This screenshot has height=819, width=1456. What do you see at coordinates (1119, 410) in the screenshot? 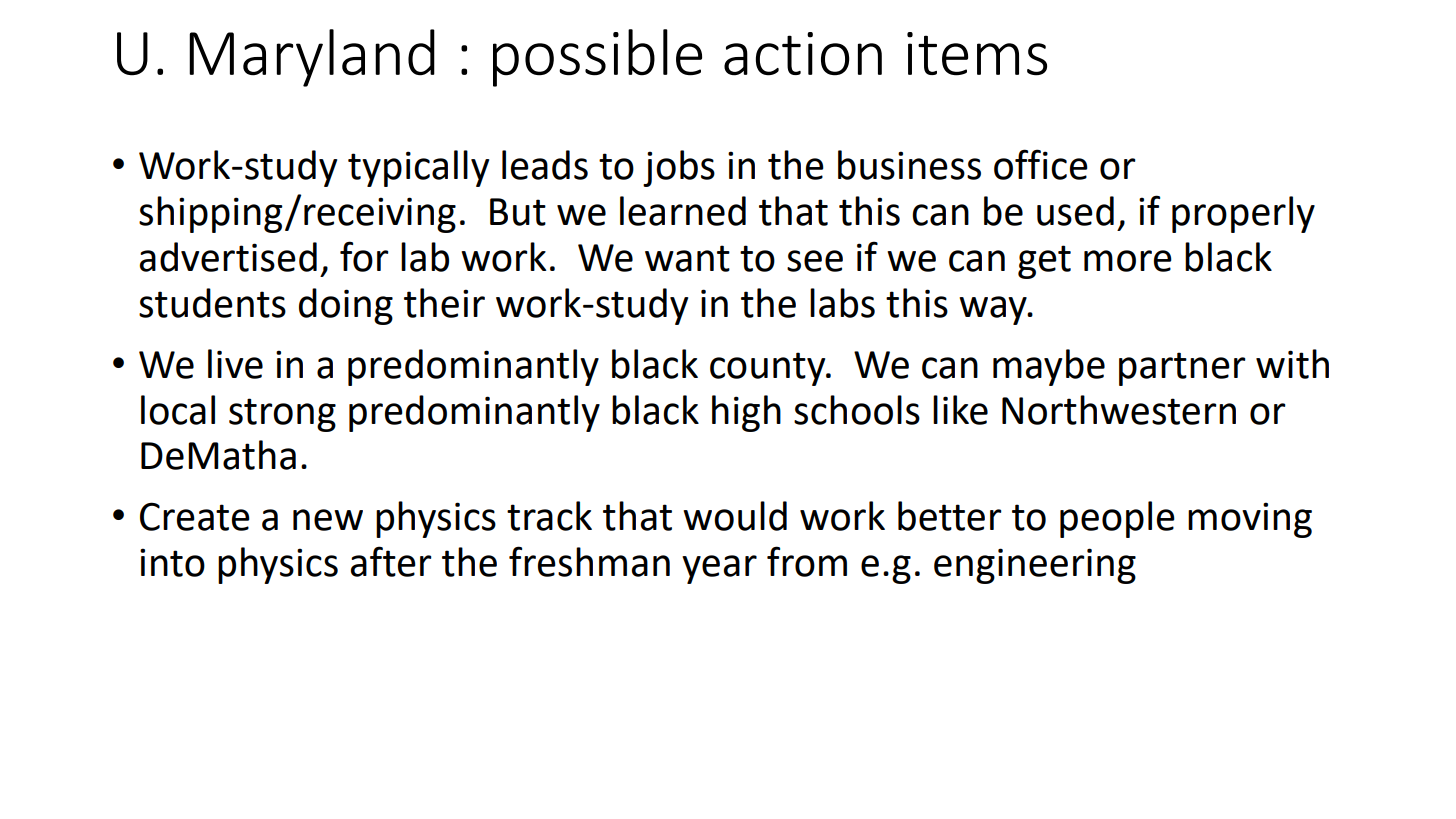
I see `Northwestern` at bounding box center [1119, 410].
